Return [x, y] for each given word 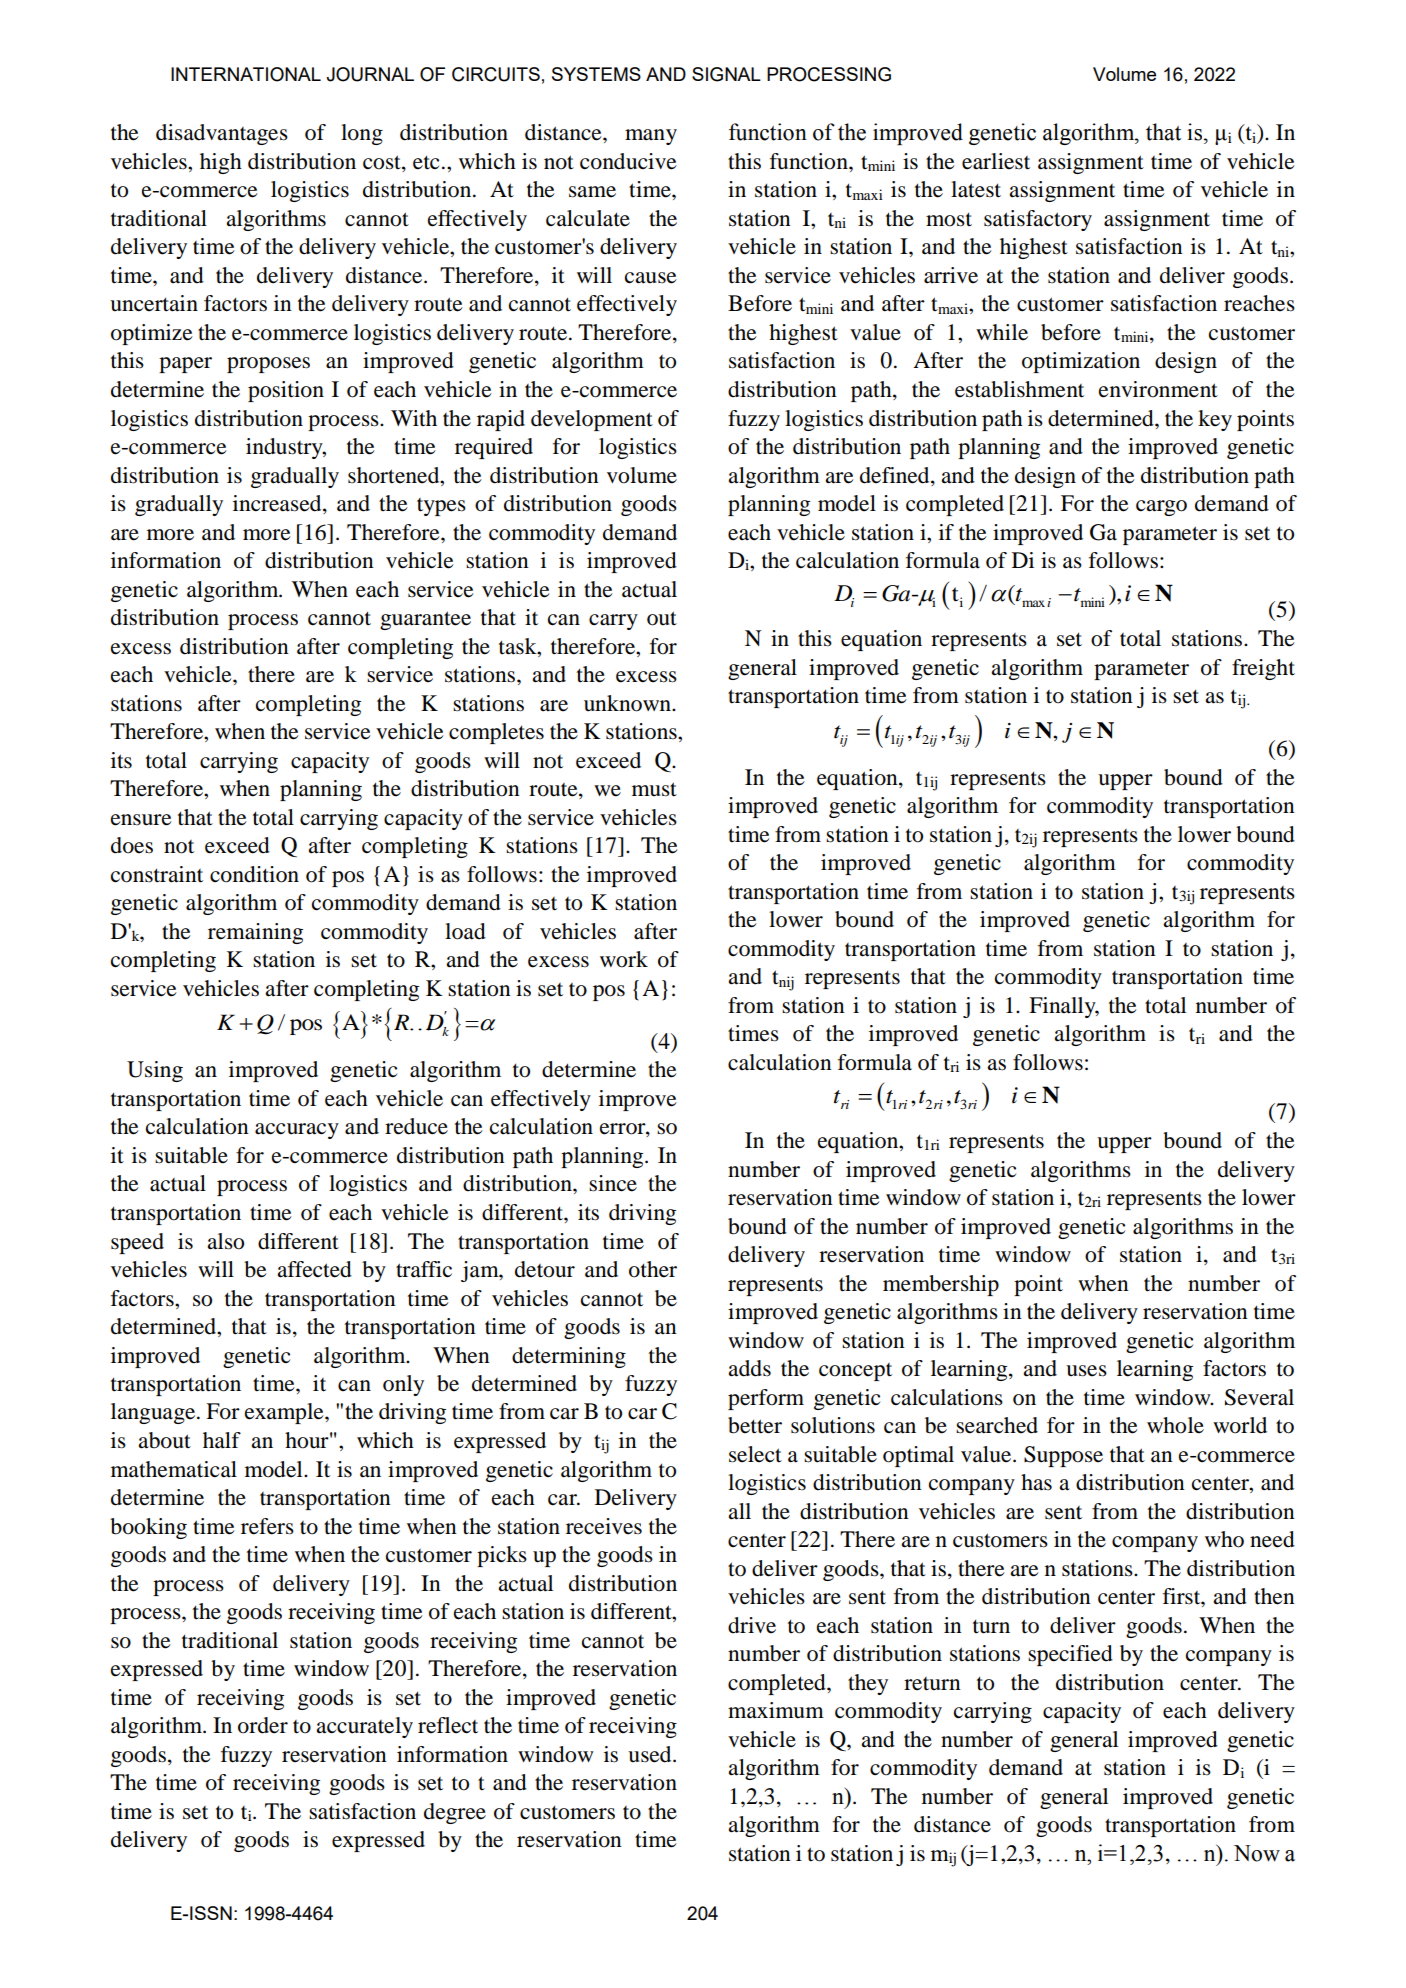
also [225, 1241]
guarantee [425, 620]
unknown [628, 703]
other [653, 1269]
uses [1086, 1371]
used [651, 1754]
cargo [1161, 508]
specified [1070, 1655]
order [263, 1725]
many [651, 137]
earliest [996, 161]
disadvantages [222, 134]
